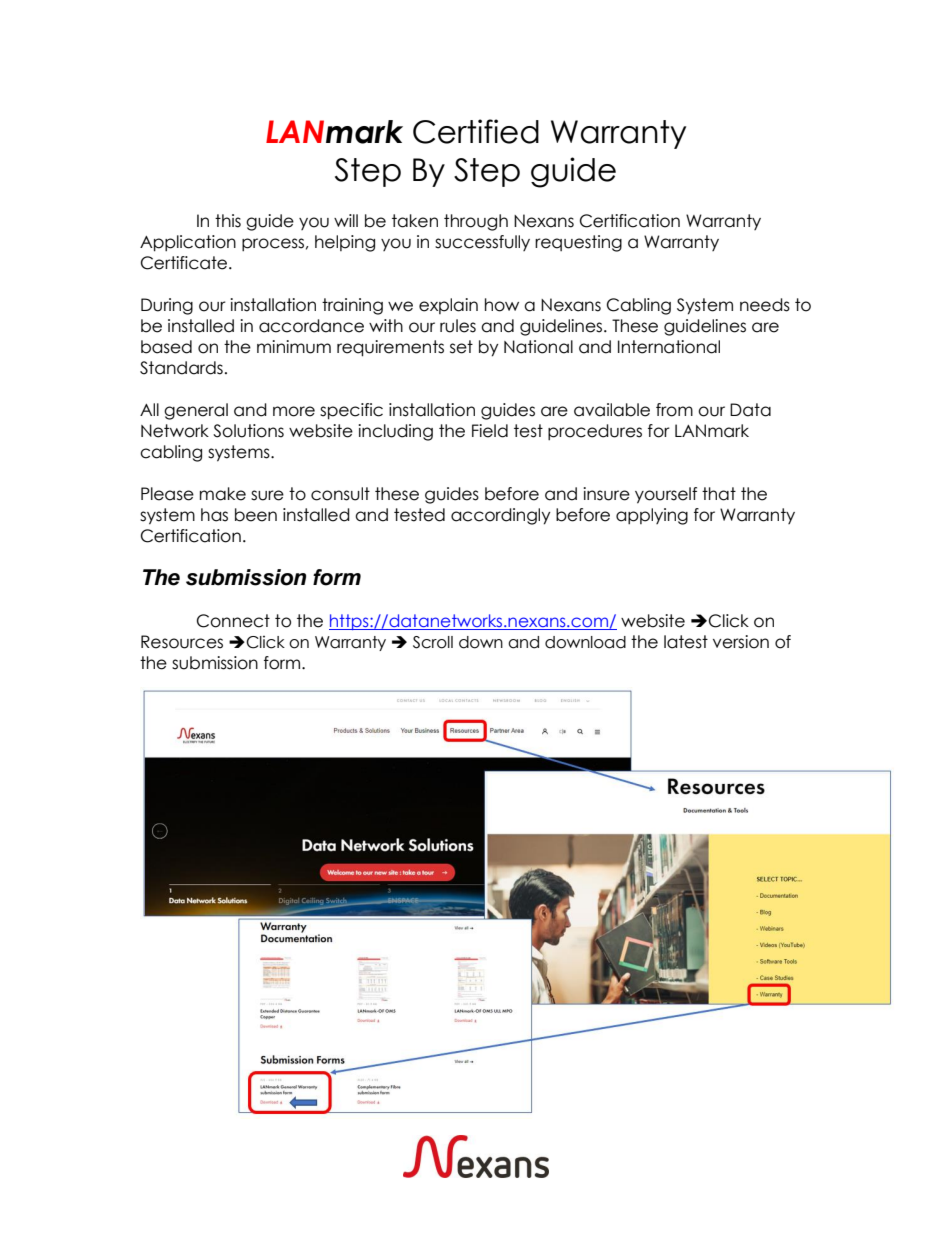 The height and width of the screenshot is (1233, 952). I want to click on yourself, so click(666, 495).
